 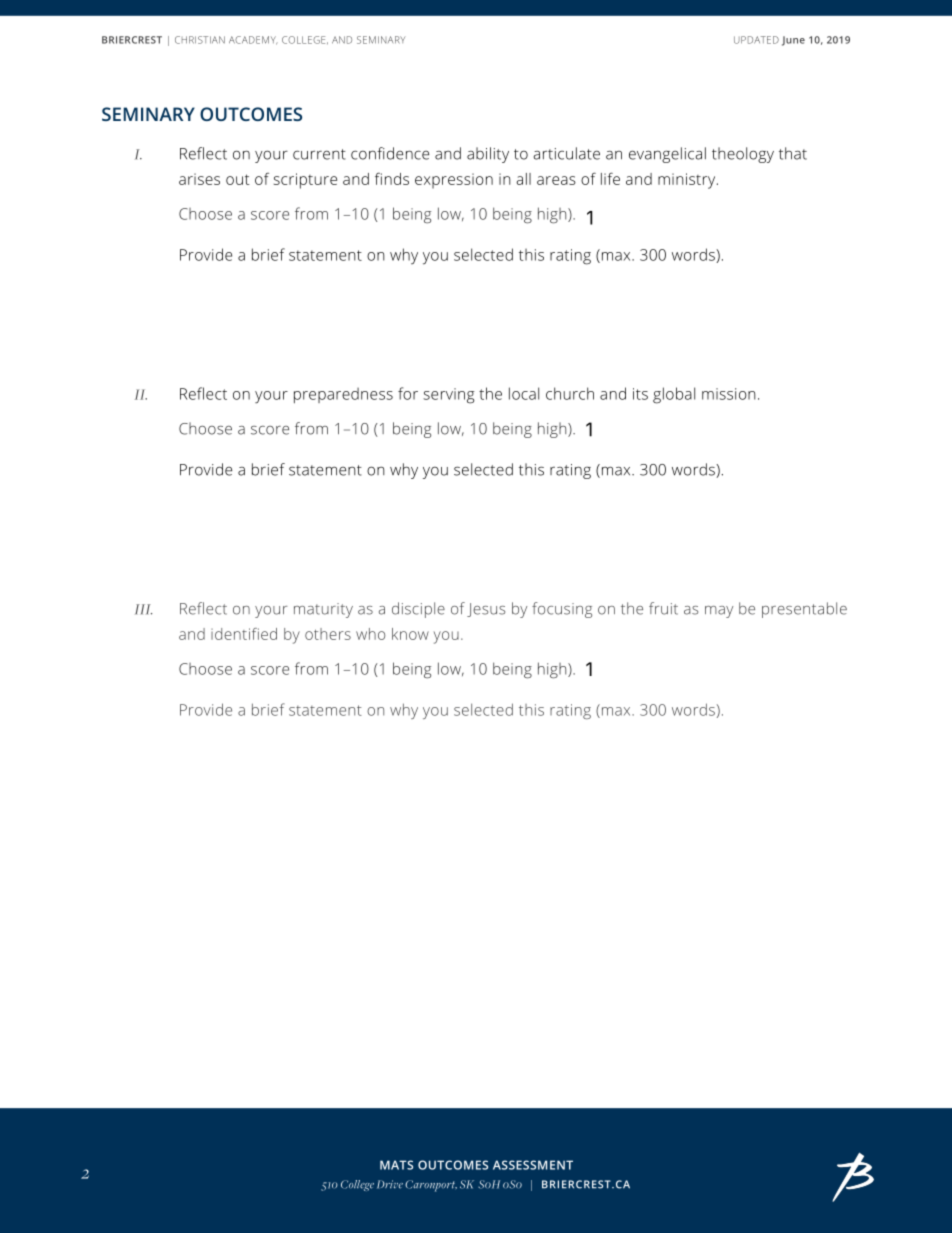 I want to click on ASSESSMENT, so click(x=533, y=1165).
